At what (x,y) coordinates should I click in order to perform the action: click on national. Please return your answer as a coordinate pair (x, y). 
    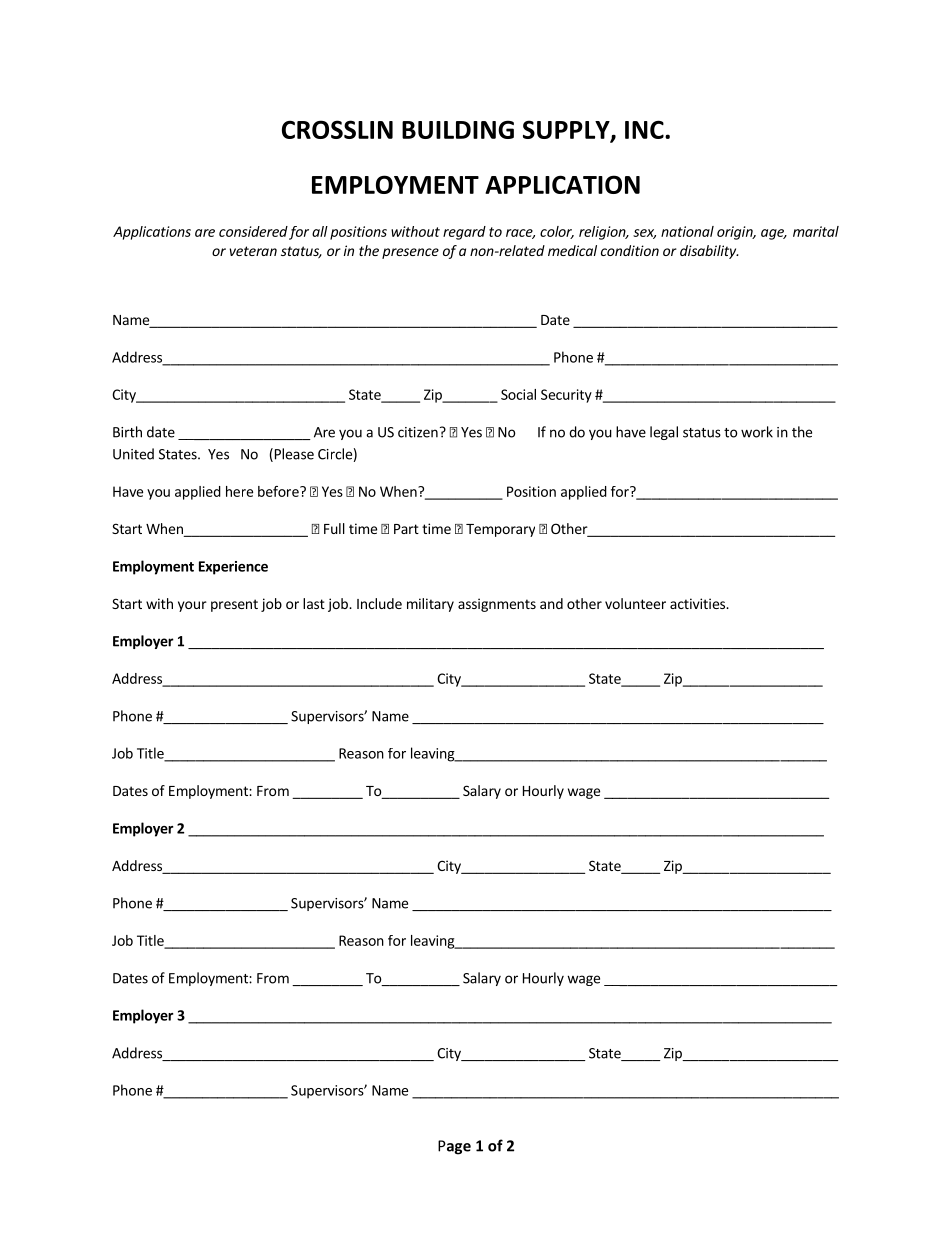
    Looking at the image, I should click on (687, 231).
